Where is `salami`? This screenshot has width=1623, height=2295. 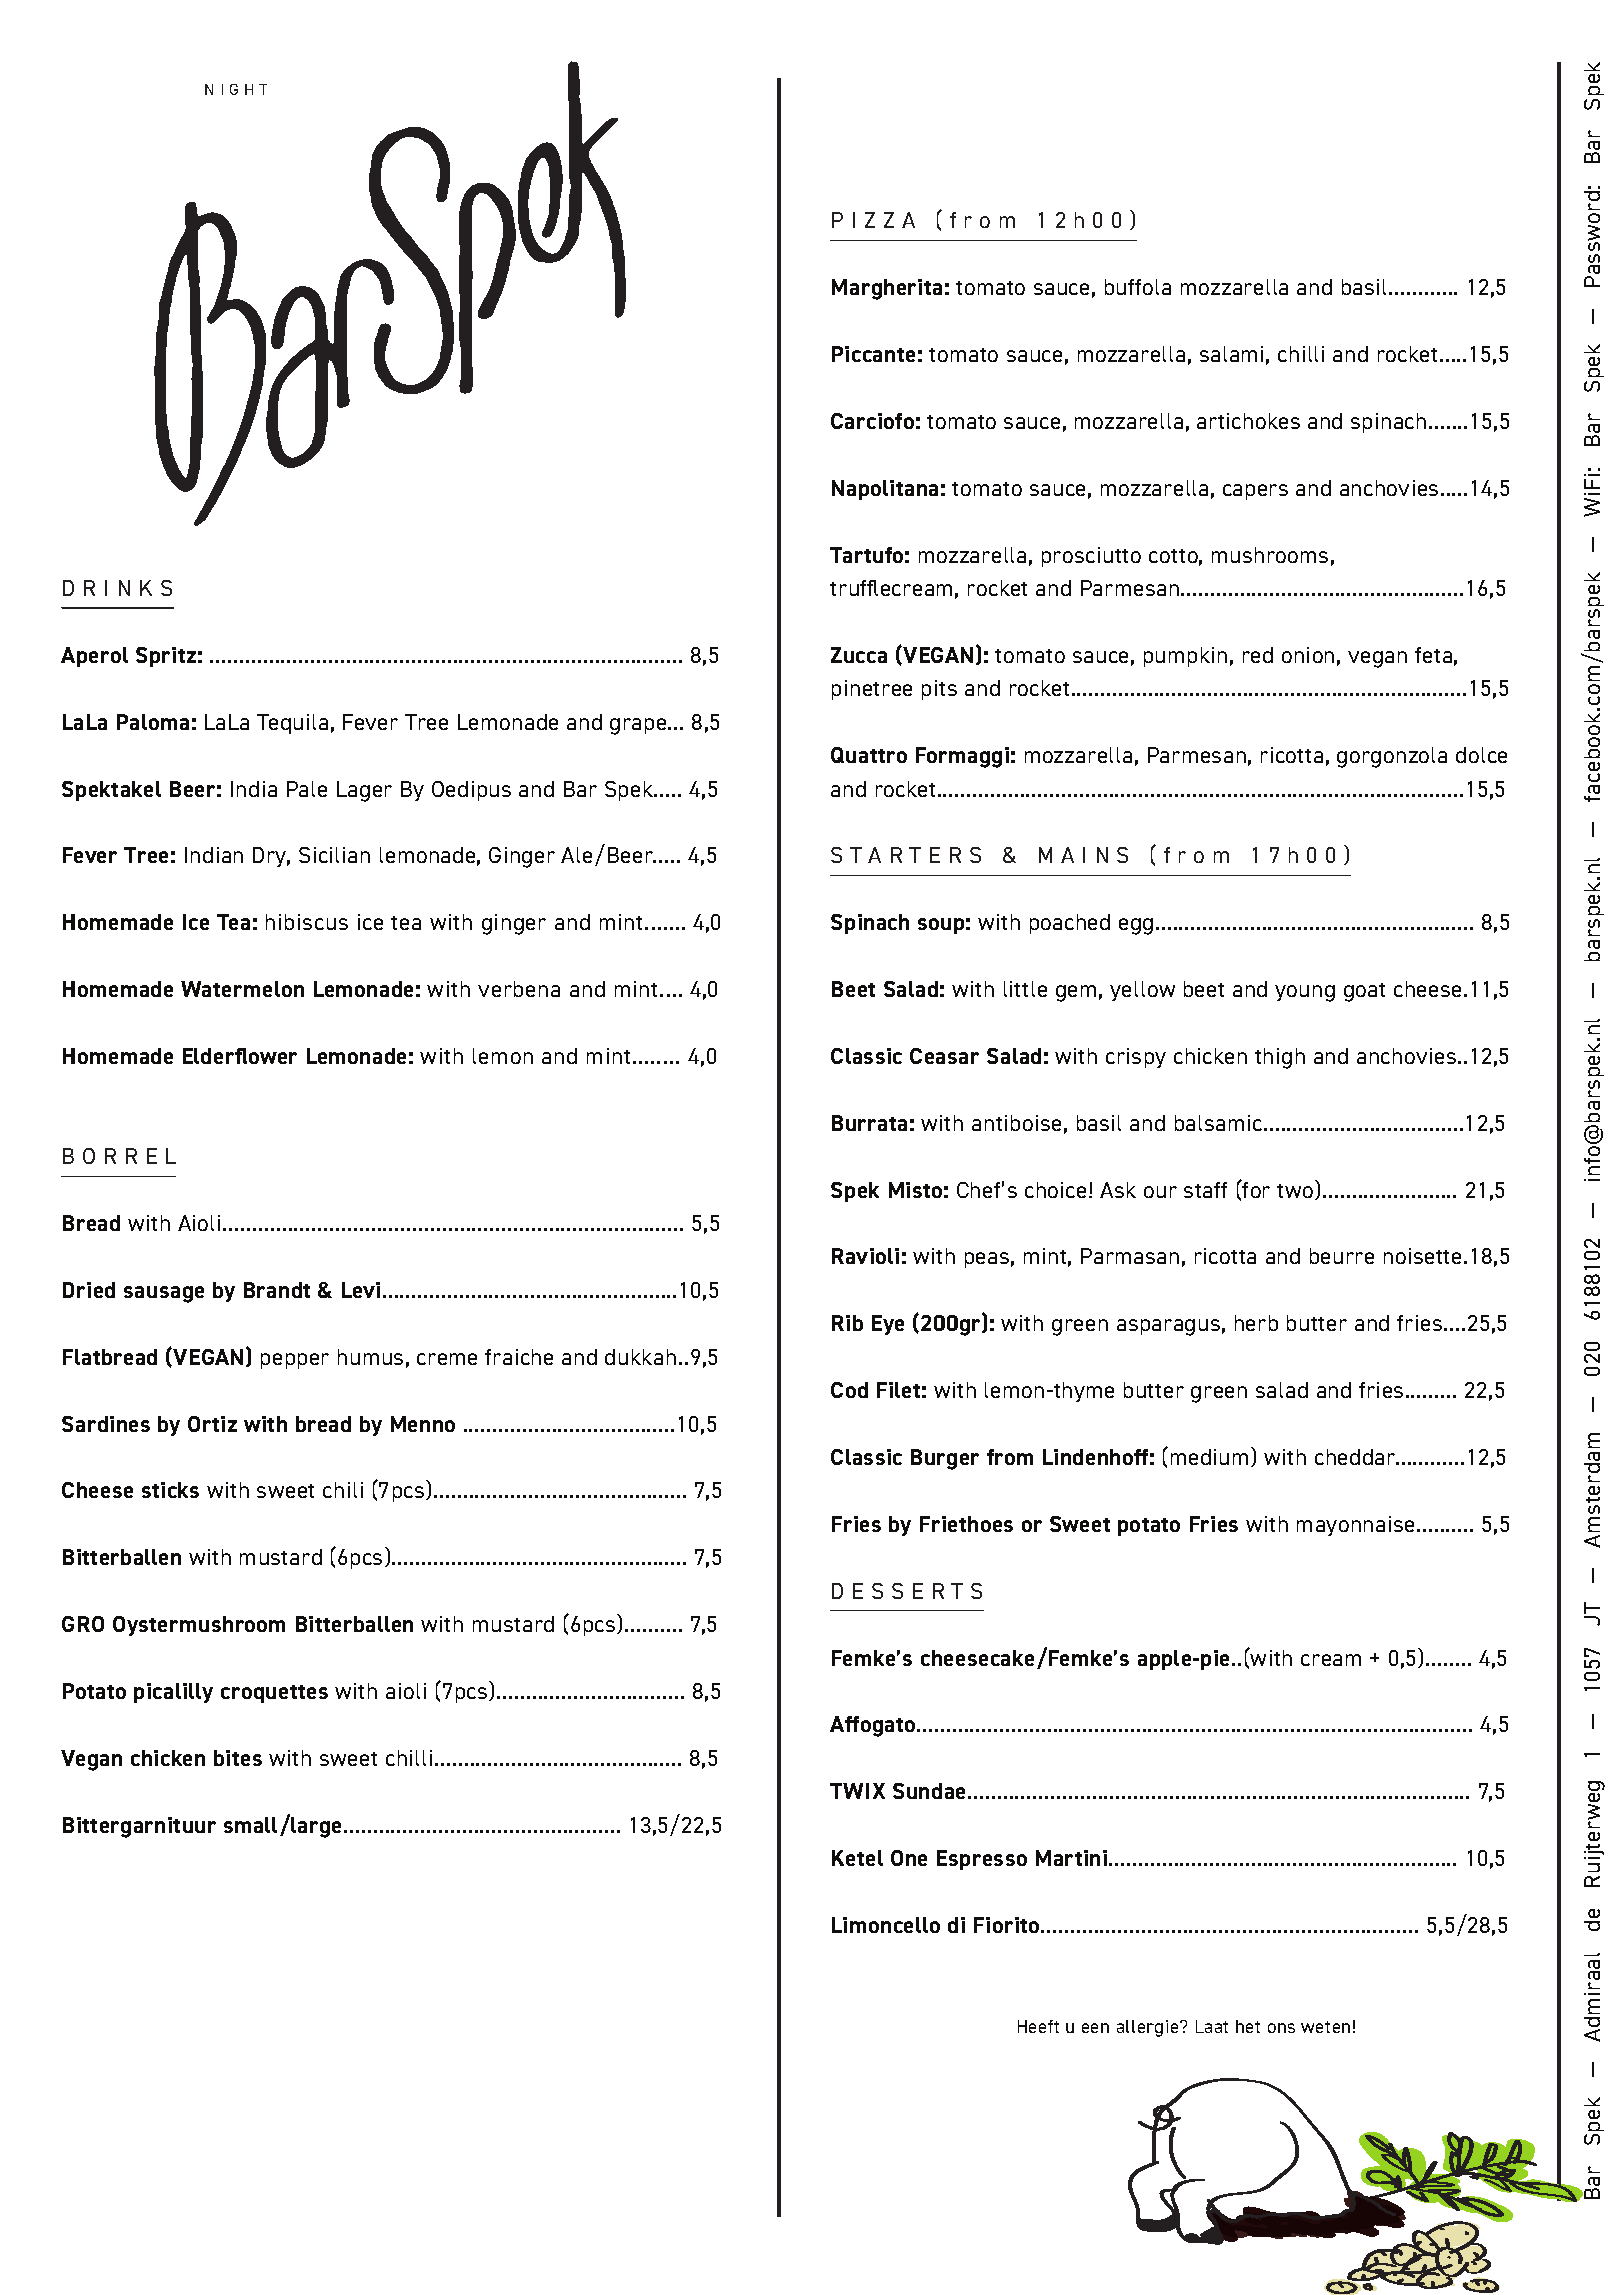 salami is located at coordinates (1231, 354).
